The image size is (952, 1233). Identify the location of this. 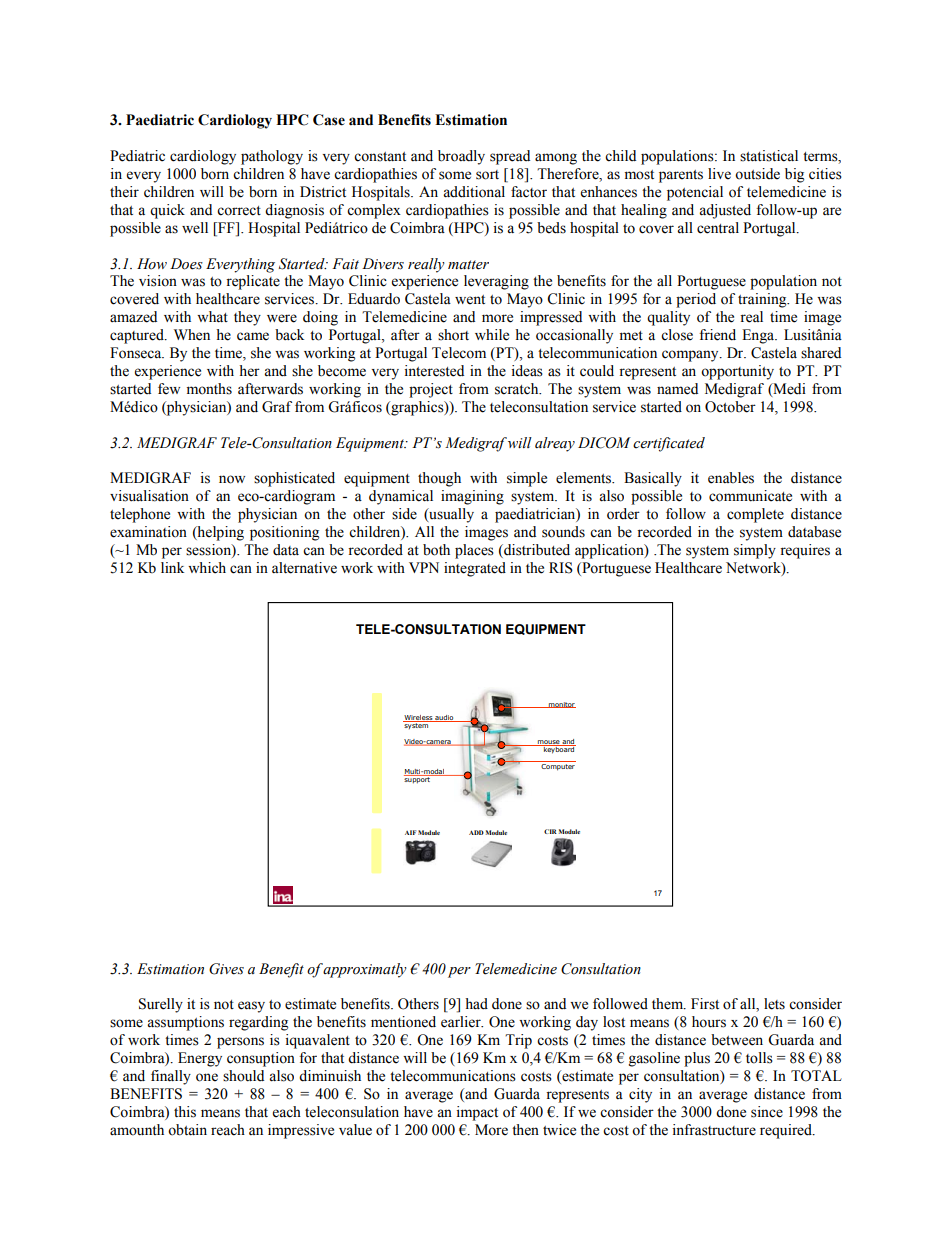
(185, 1112).
